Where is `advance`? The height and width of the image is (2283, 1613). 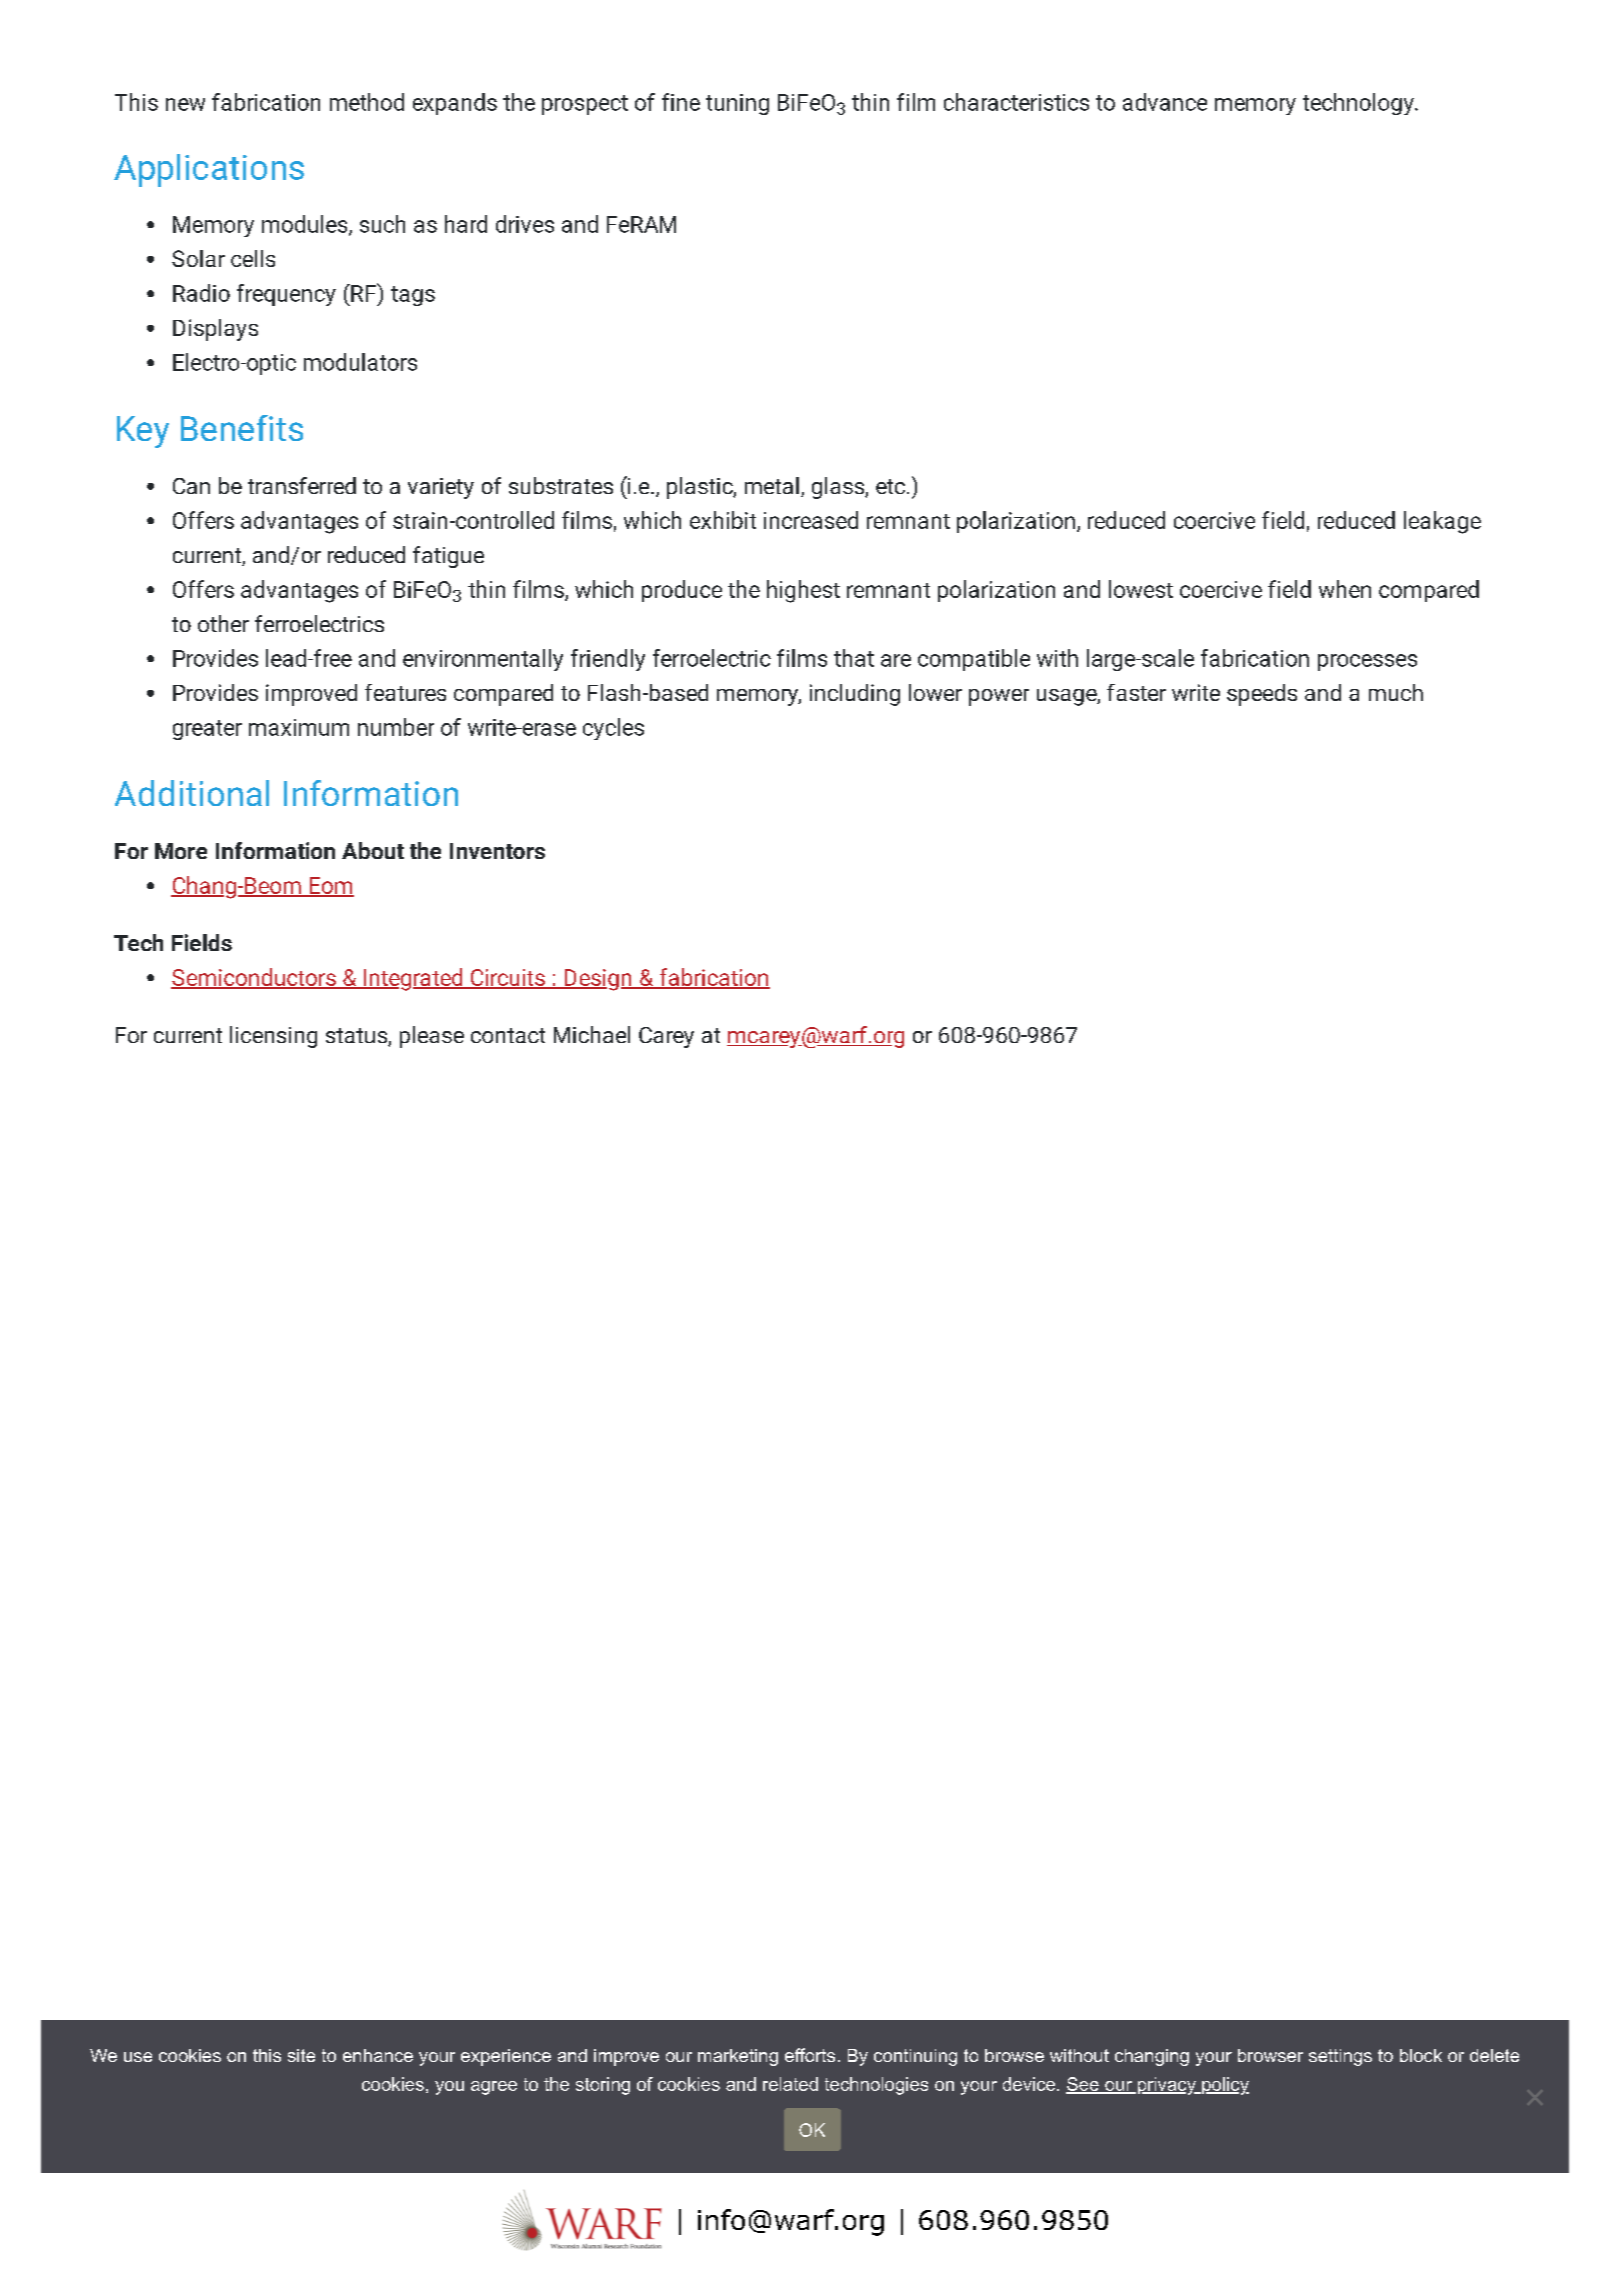 advance is located at coordinates (1165, 102).
